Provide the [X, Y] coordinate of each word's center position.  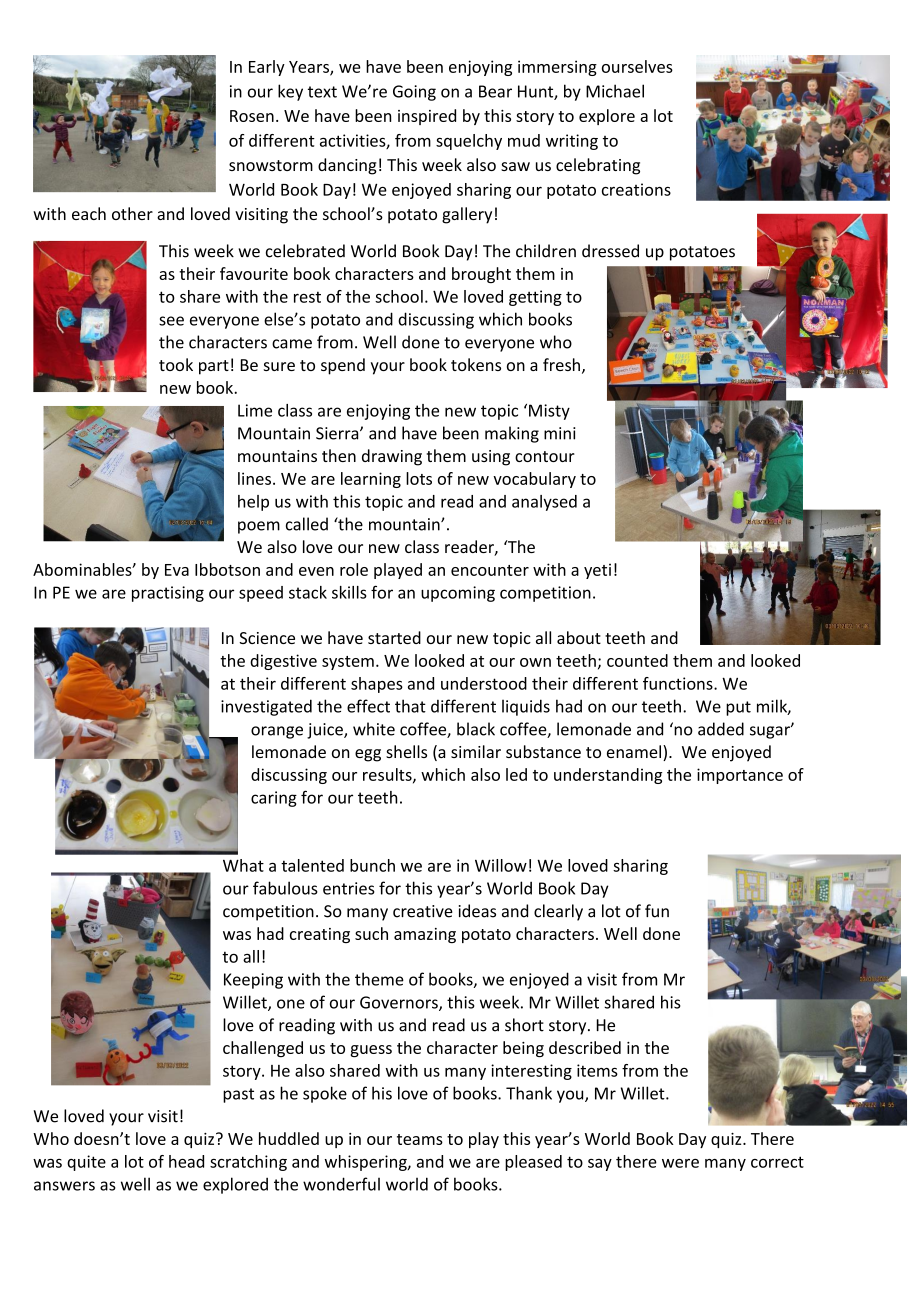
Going [414, 93]
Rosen [252, 116]
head [186, 1161]
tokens [476, 364]
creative [423, 911]
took [176, 364]
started [394, 637]
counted [637, 660]
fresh [561, 364]
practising [168, 594]
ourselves [637, 66]
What [243, 865]
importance [740, 776]
